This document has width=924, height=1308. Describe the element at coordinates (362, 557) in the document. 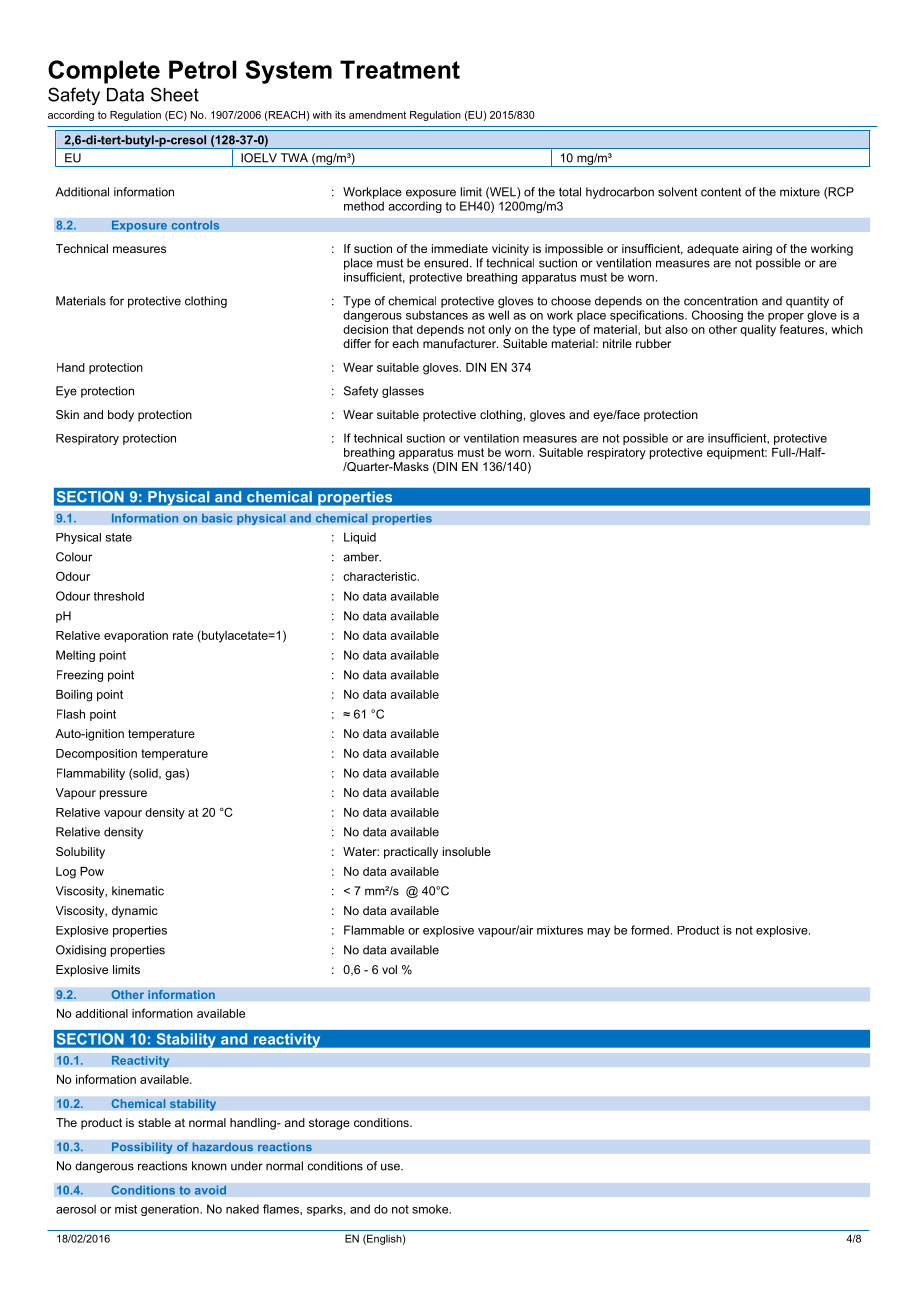

I see `amber` at that location.
